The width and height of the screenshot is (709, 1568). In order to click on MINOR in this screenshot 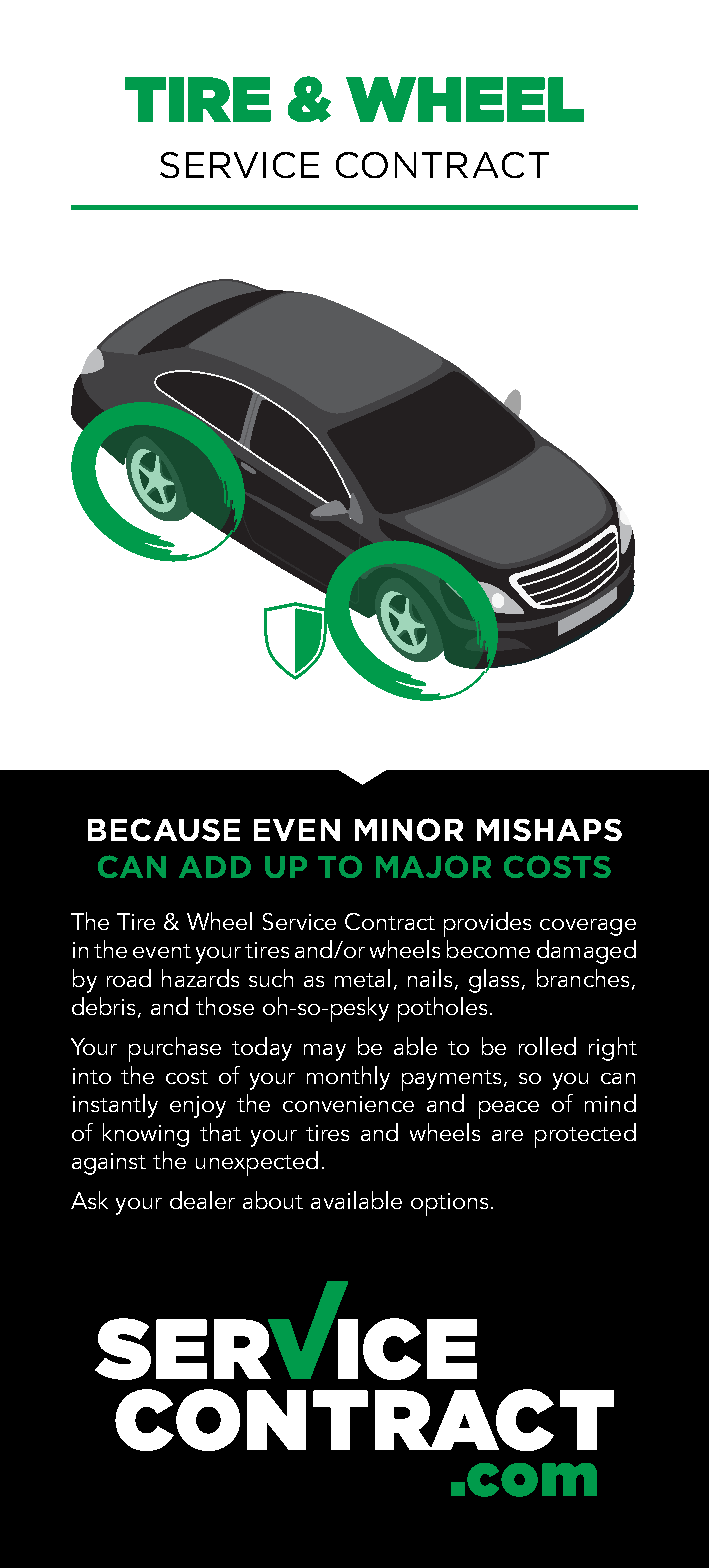, I will do `click(409, 829)`.
